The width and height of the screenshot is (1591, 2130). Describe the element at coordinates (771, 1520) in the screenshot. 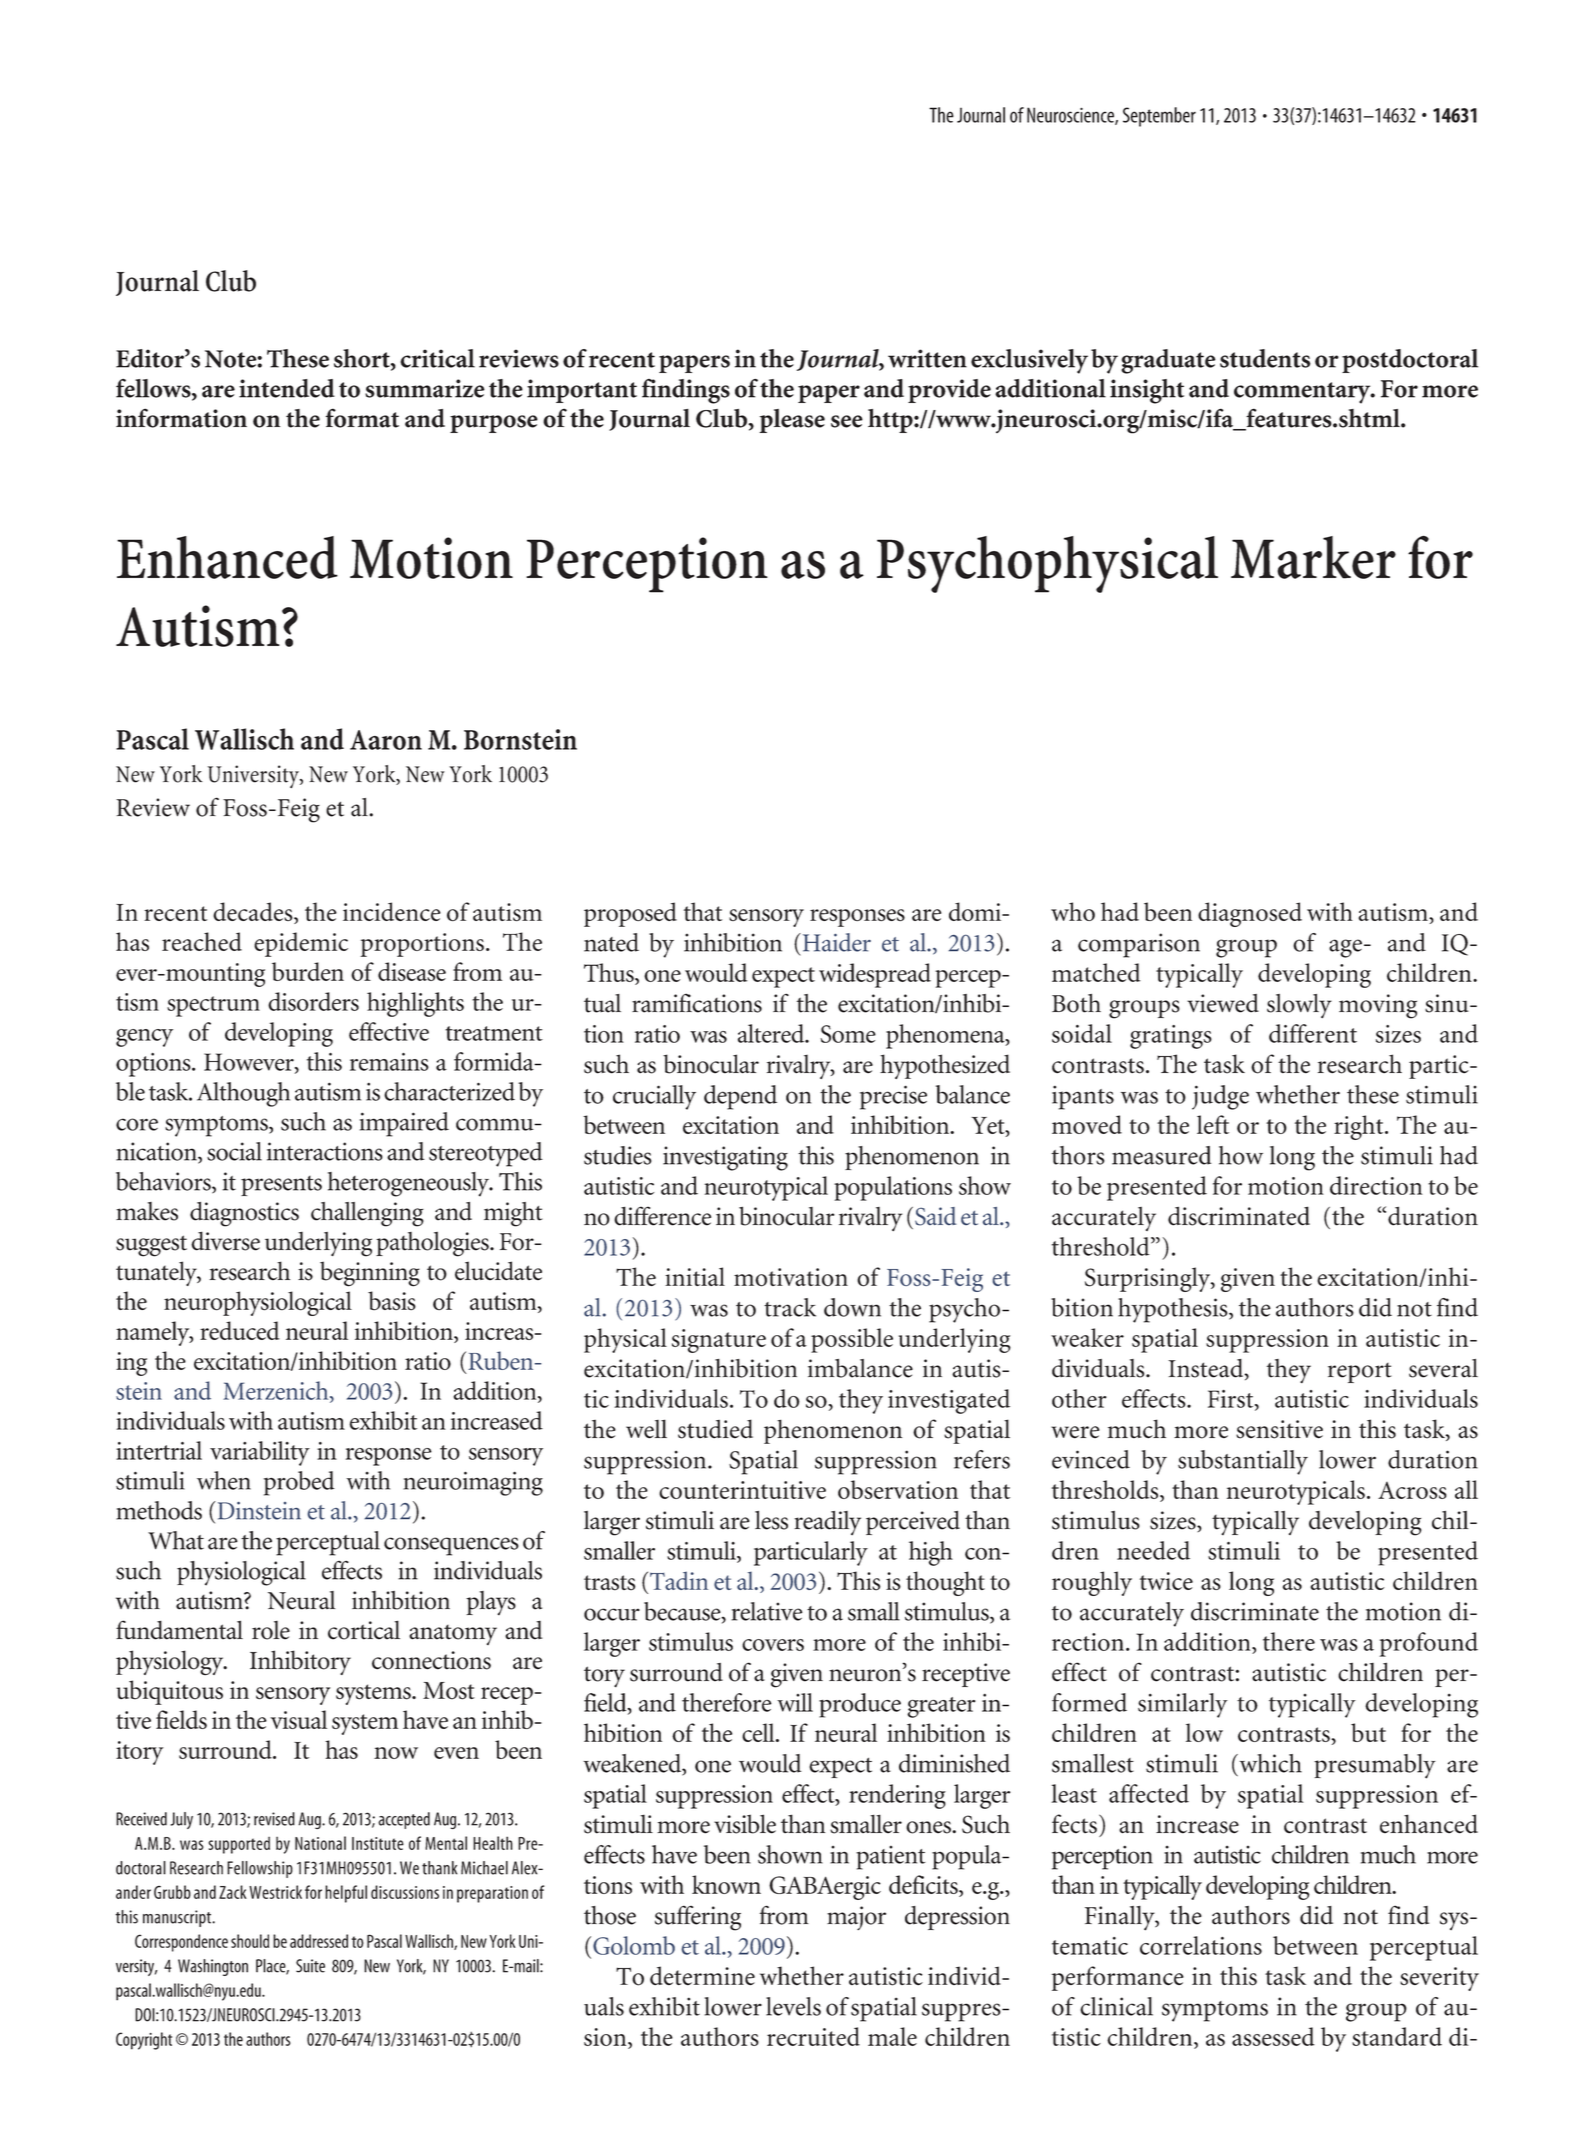

I see `less` at that location.
